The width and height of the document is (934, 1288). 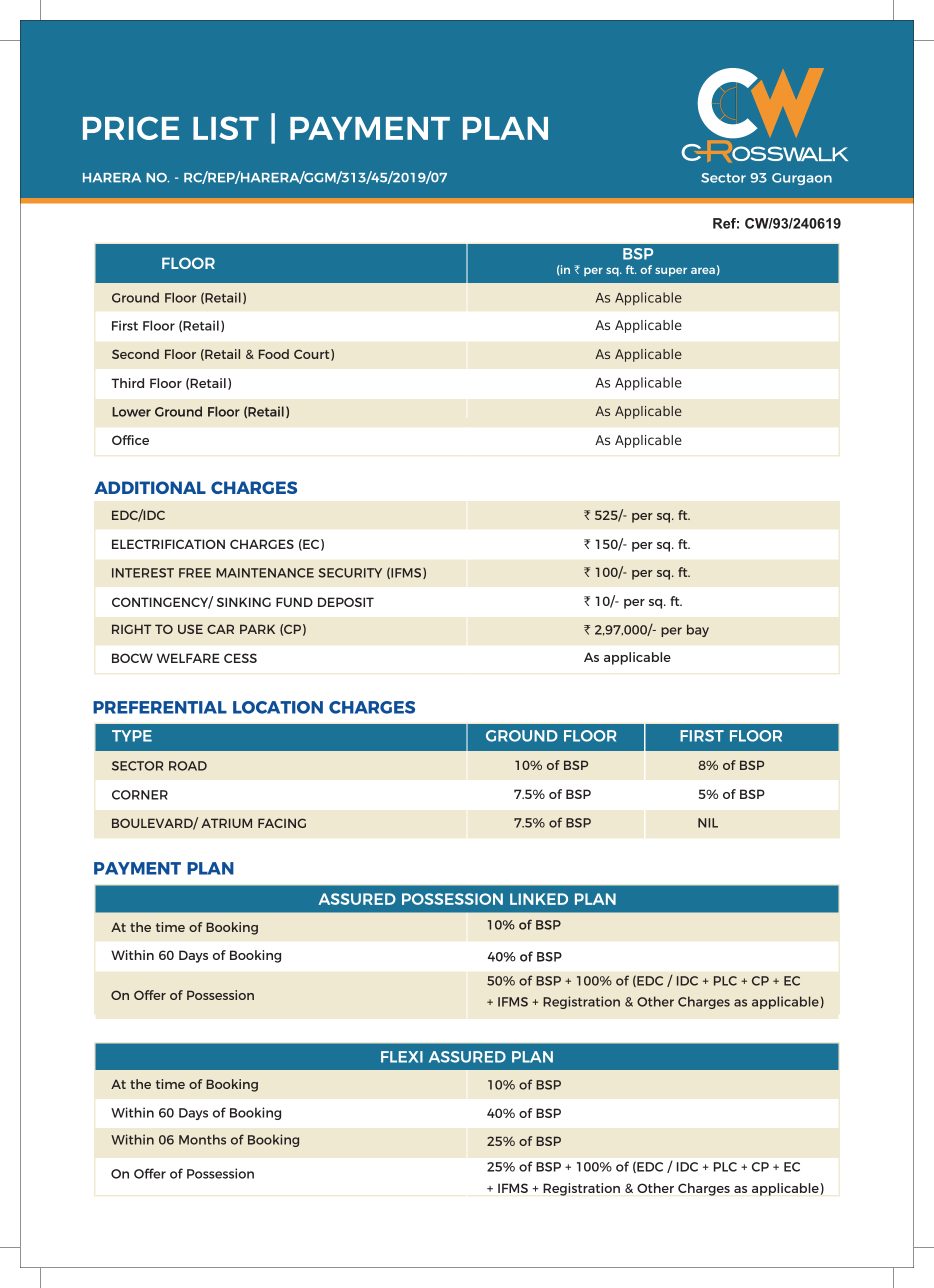 I want to click on LOCATION, so click(x=278, y=707).
